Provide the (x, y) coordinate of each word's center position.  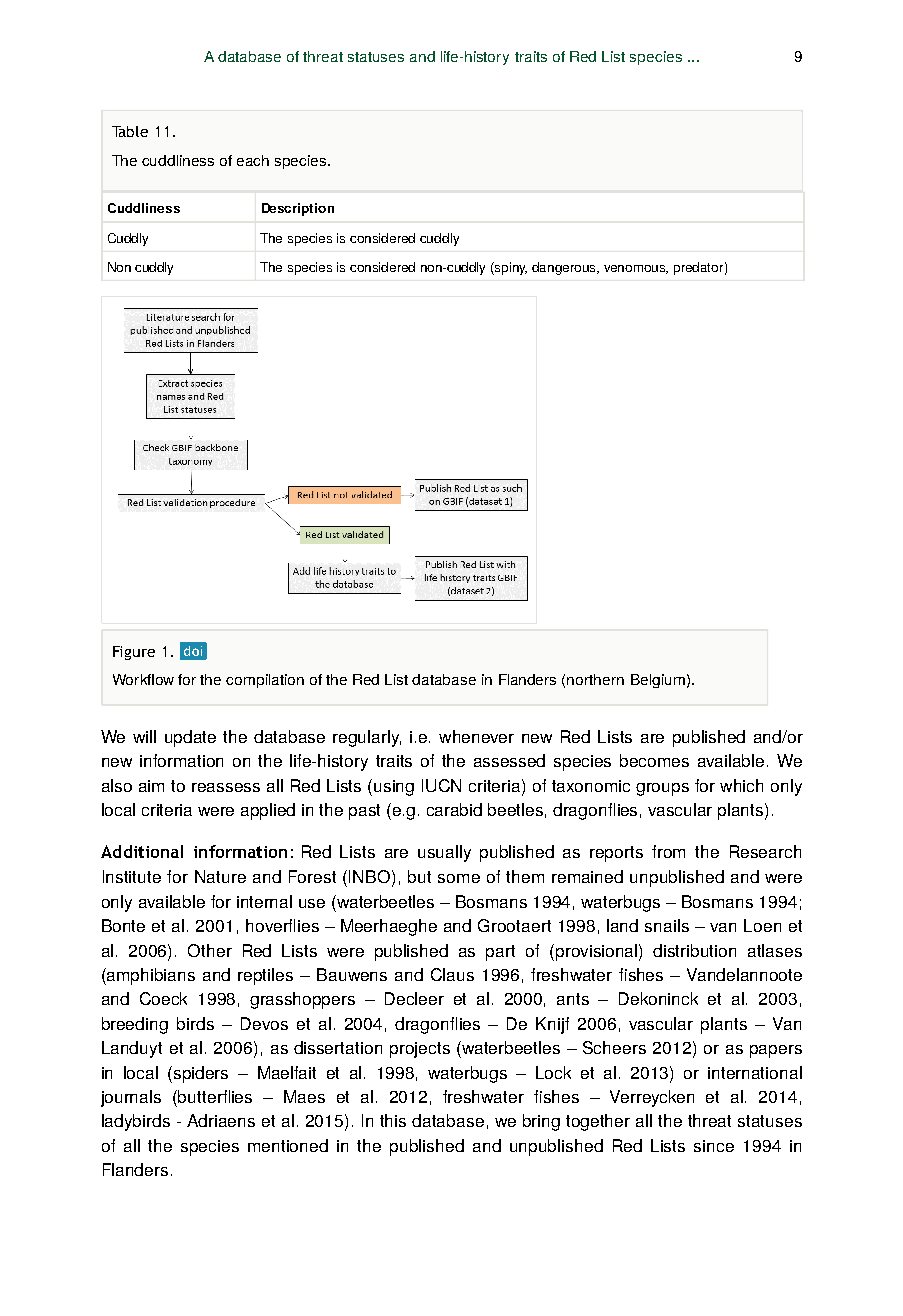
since (714, 1146)
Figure (134, 653)
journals (131, 1098)
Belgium (658, 681)
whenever (476, 736)
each (253, 160)
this (393, 1120)
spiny (510, 268)
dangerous (565, 268)
